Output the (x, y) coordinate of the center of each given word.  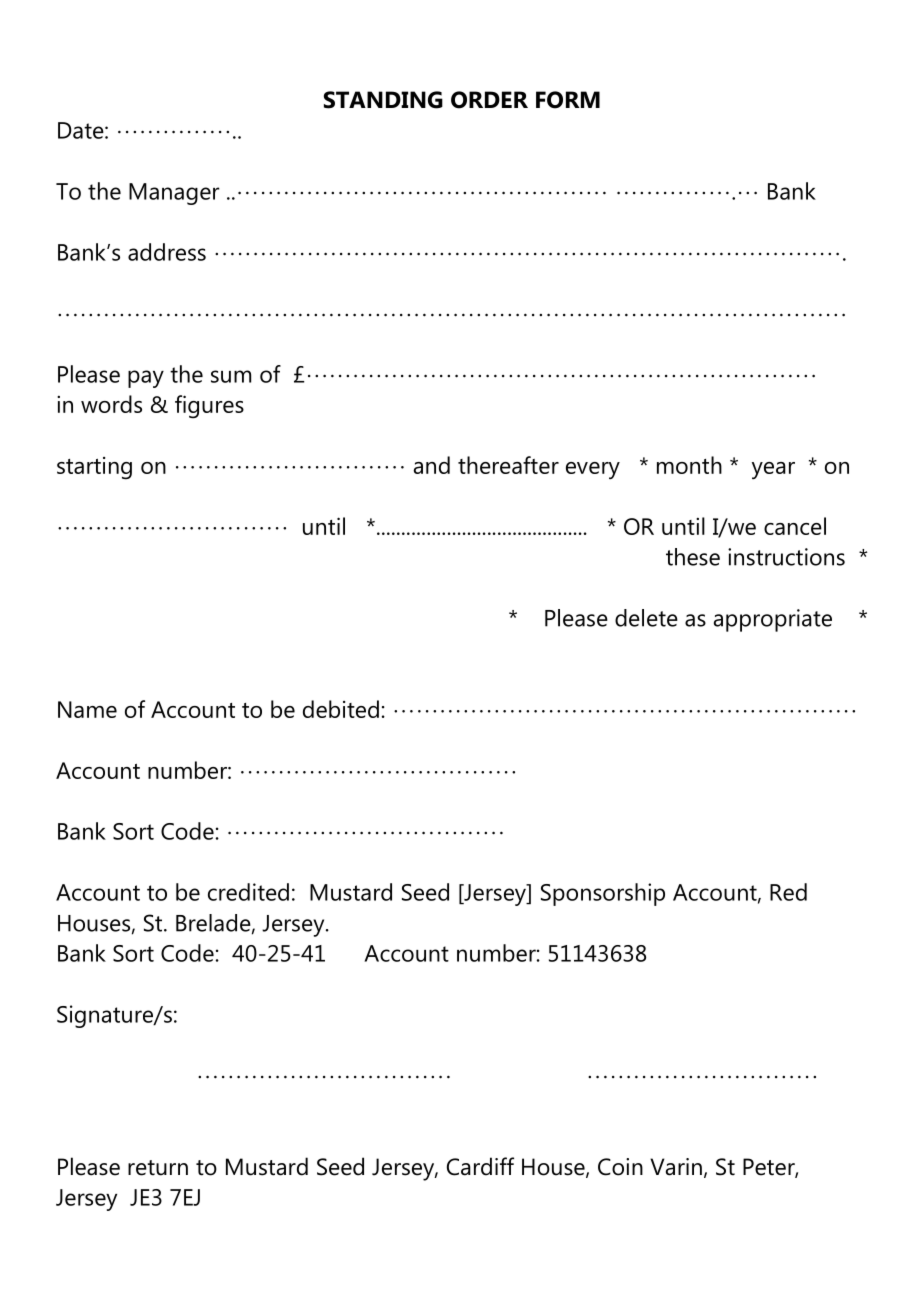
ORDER (489, 100)
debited (341, 709)
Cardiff (480, 1166)
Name (87, 709)
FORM (568, 100)
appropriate (773, 620)
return (158, 1168)
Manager (174, 194)
